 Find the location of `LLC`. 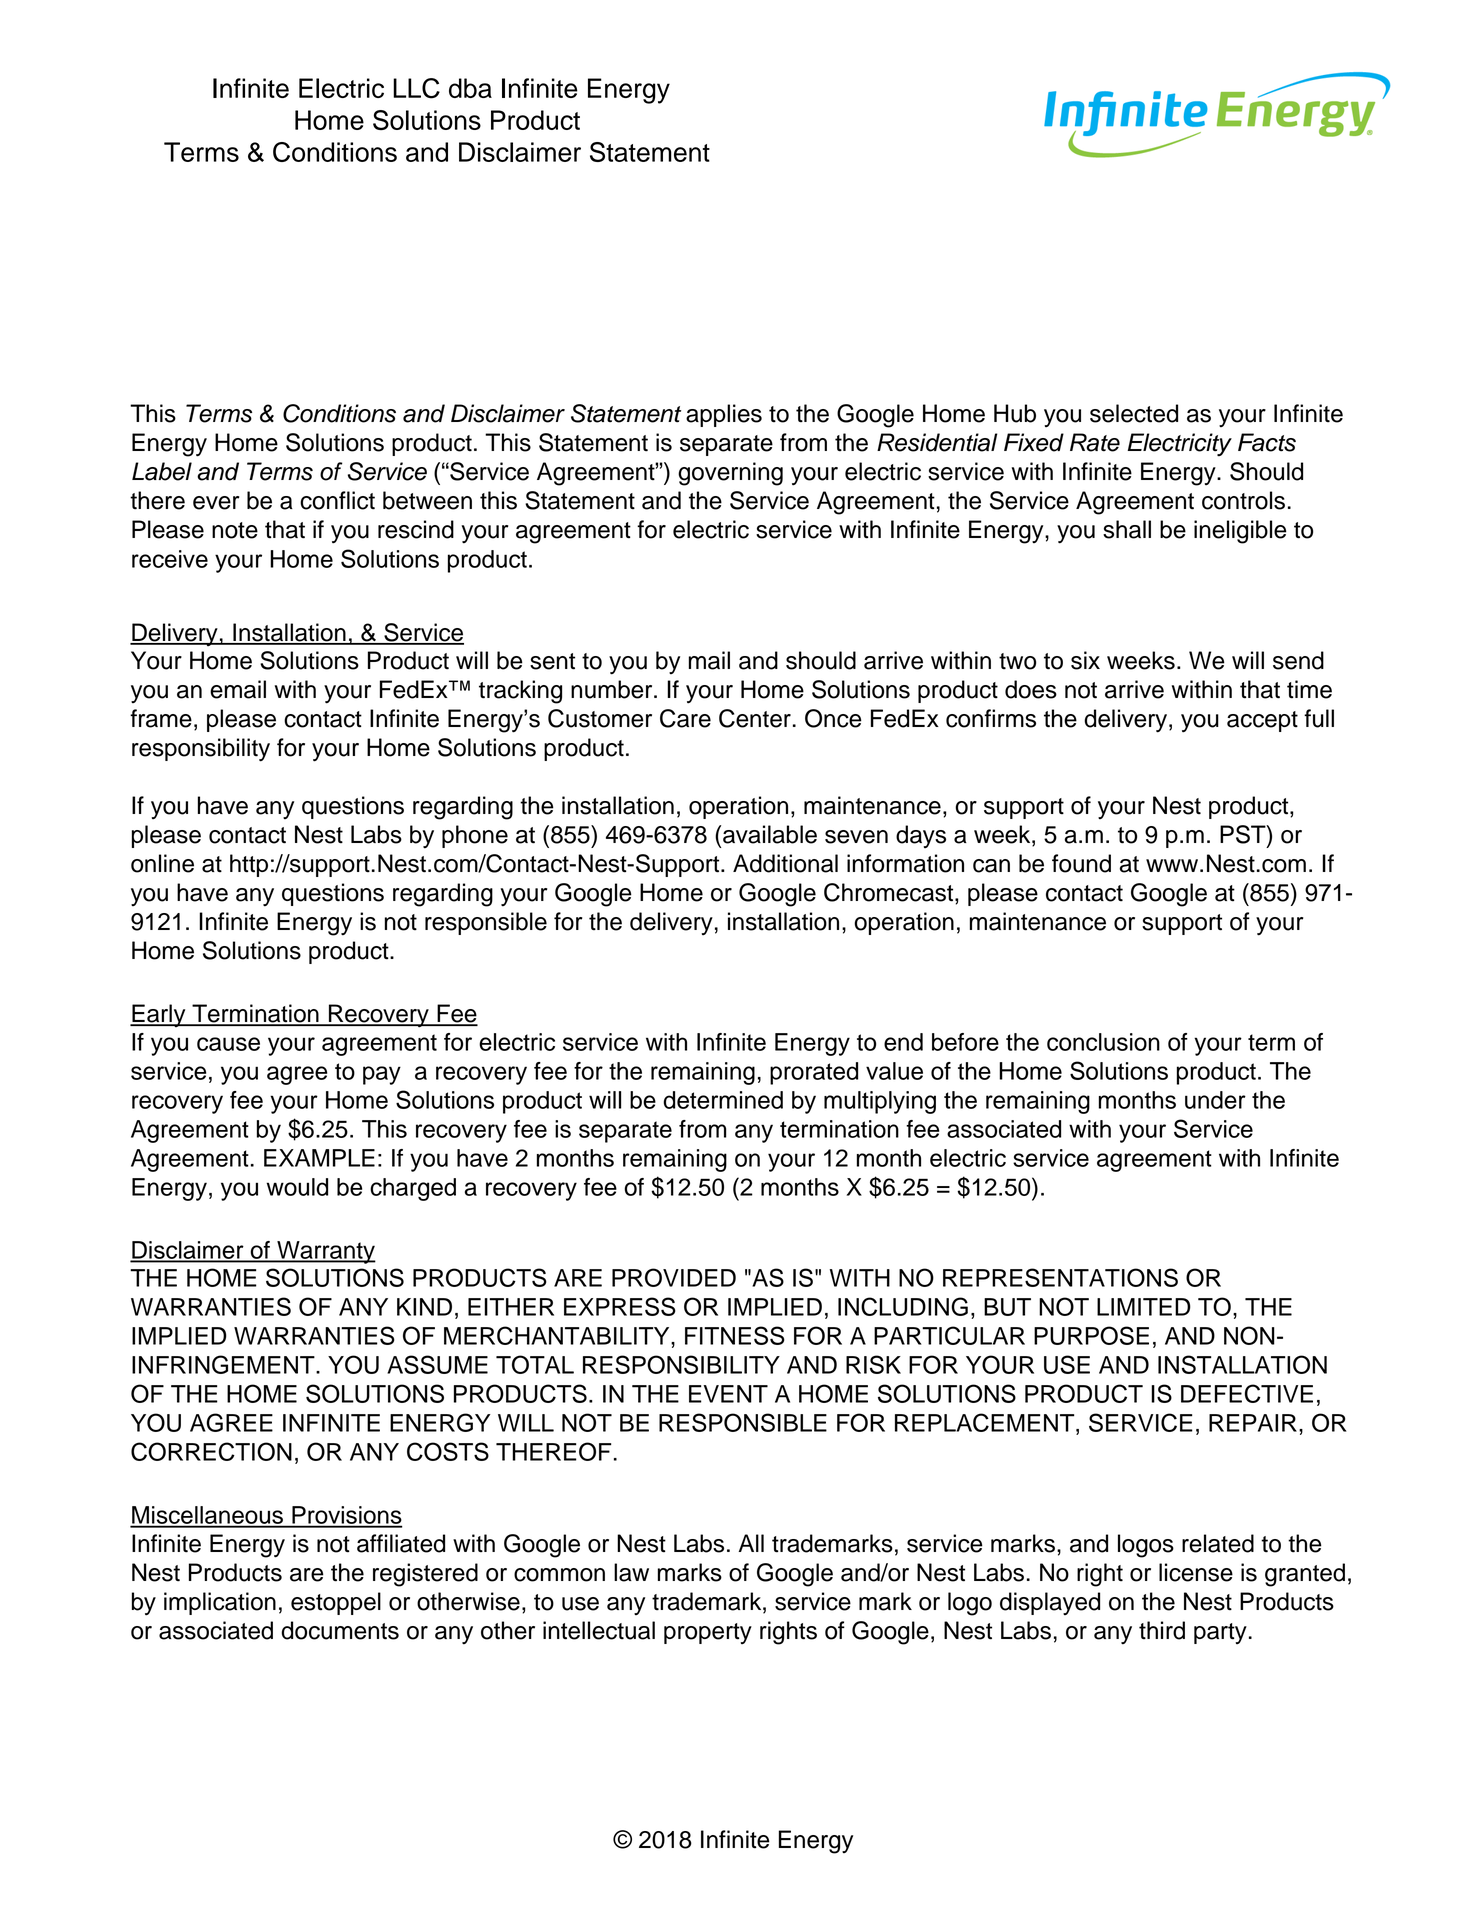

LLC is located at coordinates (416, 88).
